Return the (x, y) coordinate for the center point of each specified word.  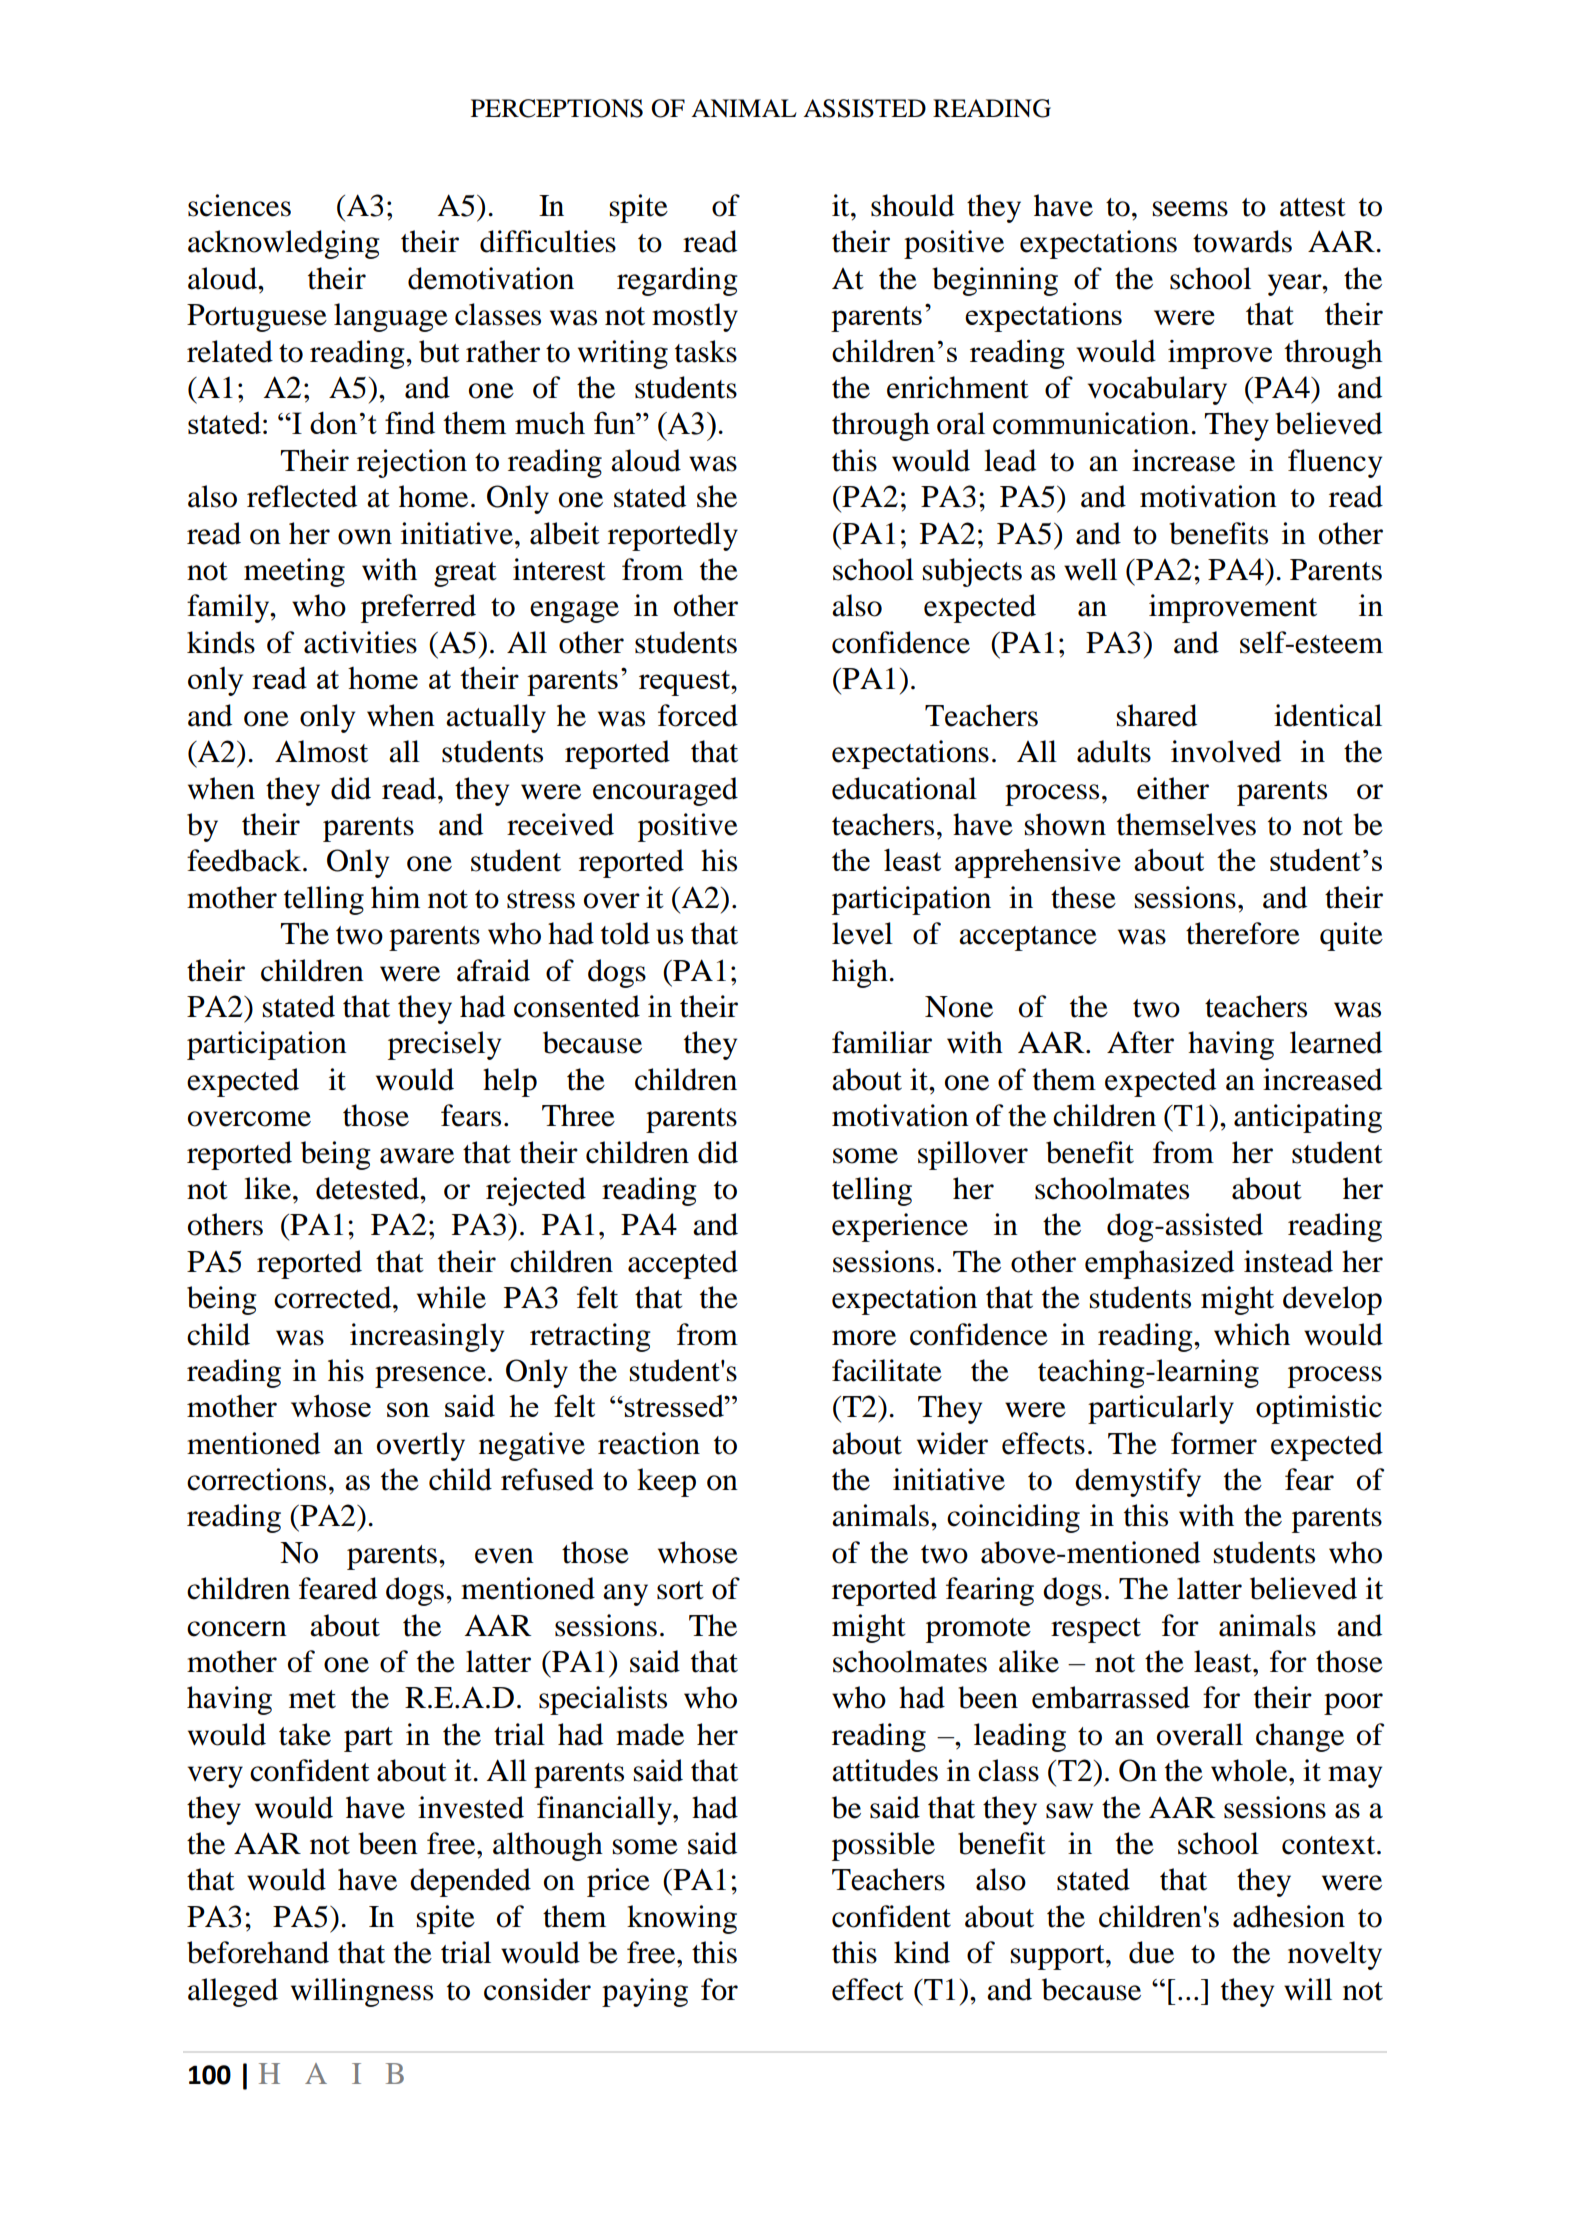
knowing (682, 1919)
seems (1190, 209)
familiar (882, 1042)
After (1140, 1042)
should (912, 205)
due (1151, 1952)
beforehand (258, 1952)
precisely (444, 1045)
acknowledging (284, 244)
